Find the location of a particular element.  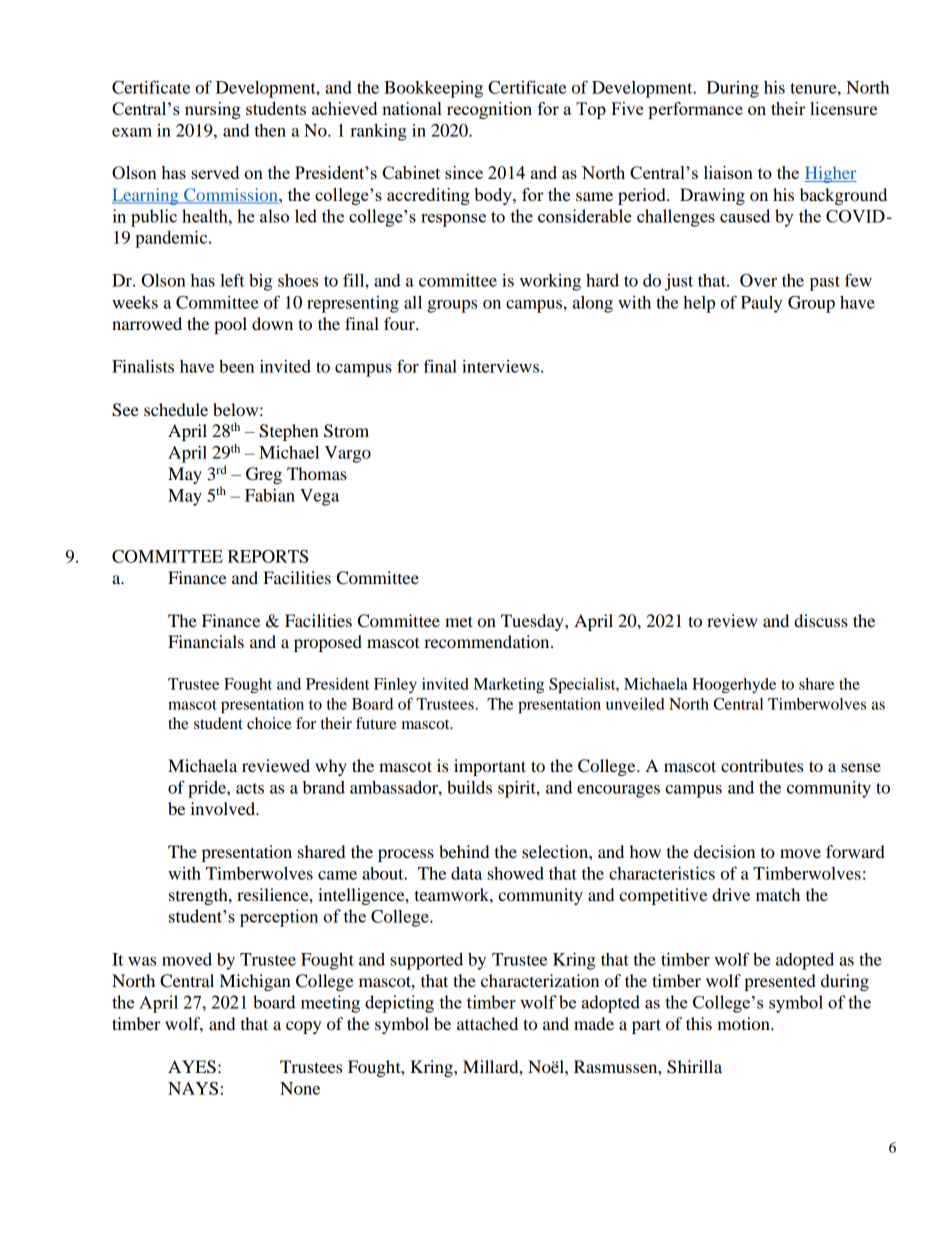

discuss is located at coordinates (821, 620).
